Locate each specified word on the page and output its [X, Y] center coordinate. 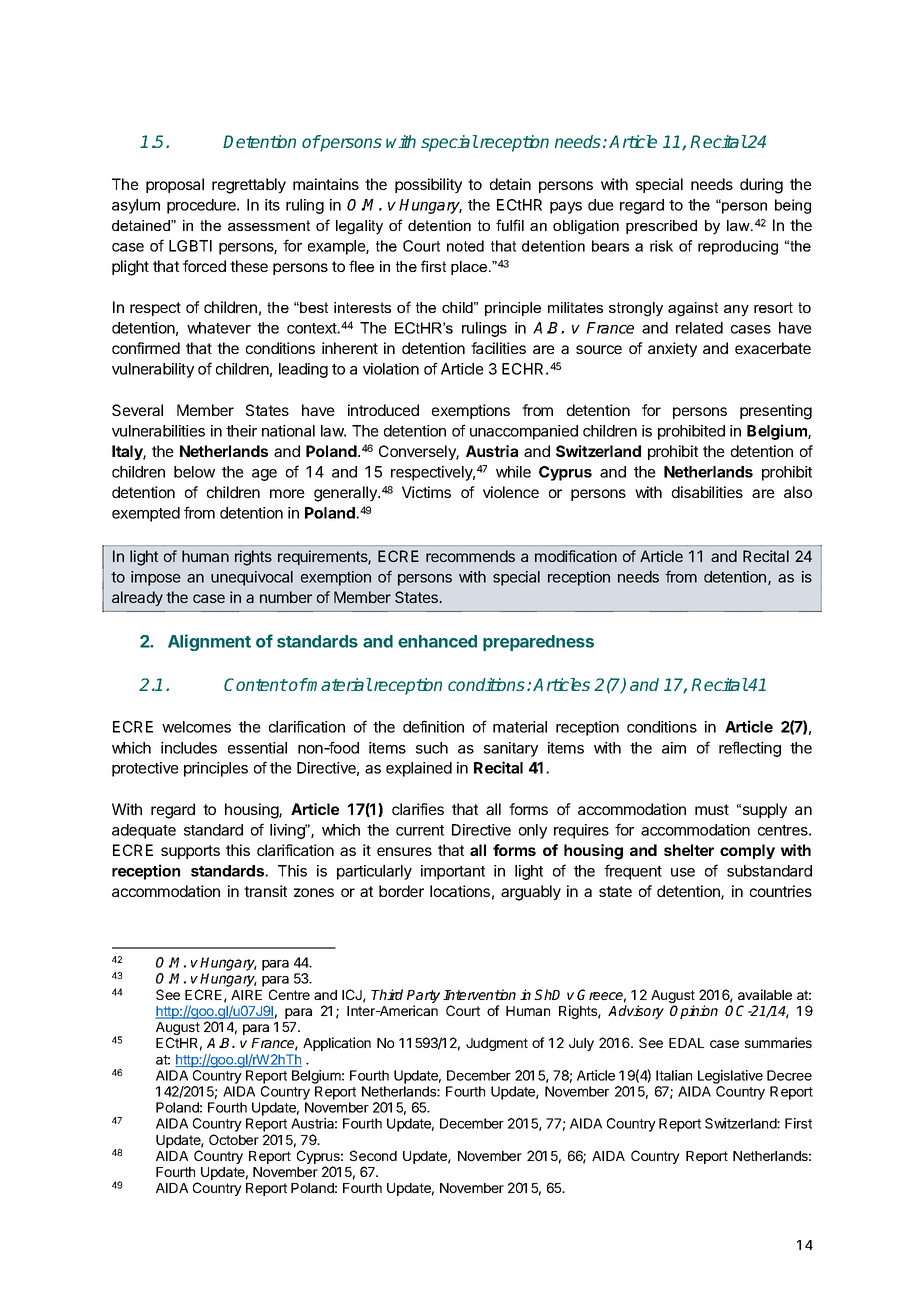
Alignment [209, 642]
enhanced [437, 641]
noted [465, 246]
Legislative [730, 1077]
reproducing [738, 247]
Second [373, 1155]
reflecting [750, 749]
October [234, 1139]
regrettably [249, 186]
